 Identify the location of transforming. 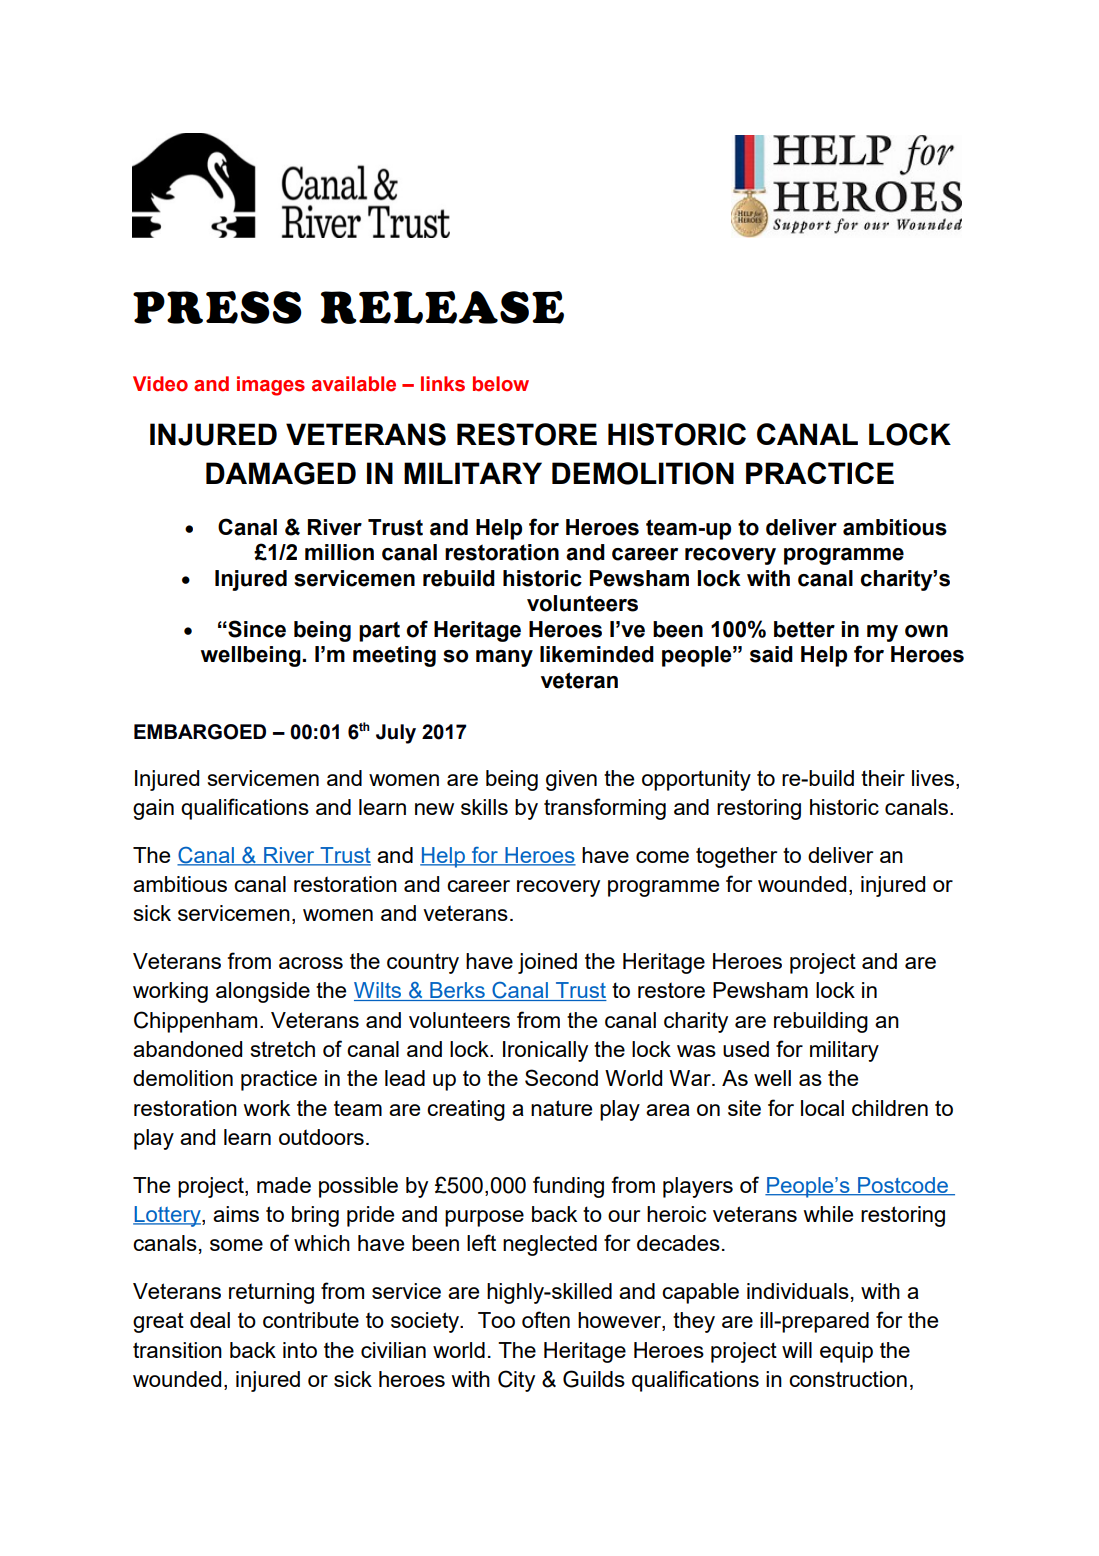
(605, 809).
